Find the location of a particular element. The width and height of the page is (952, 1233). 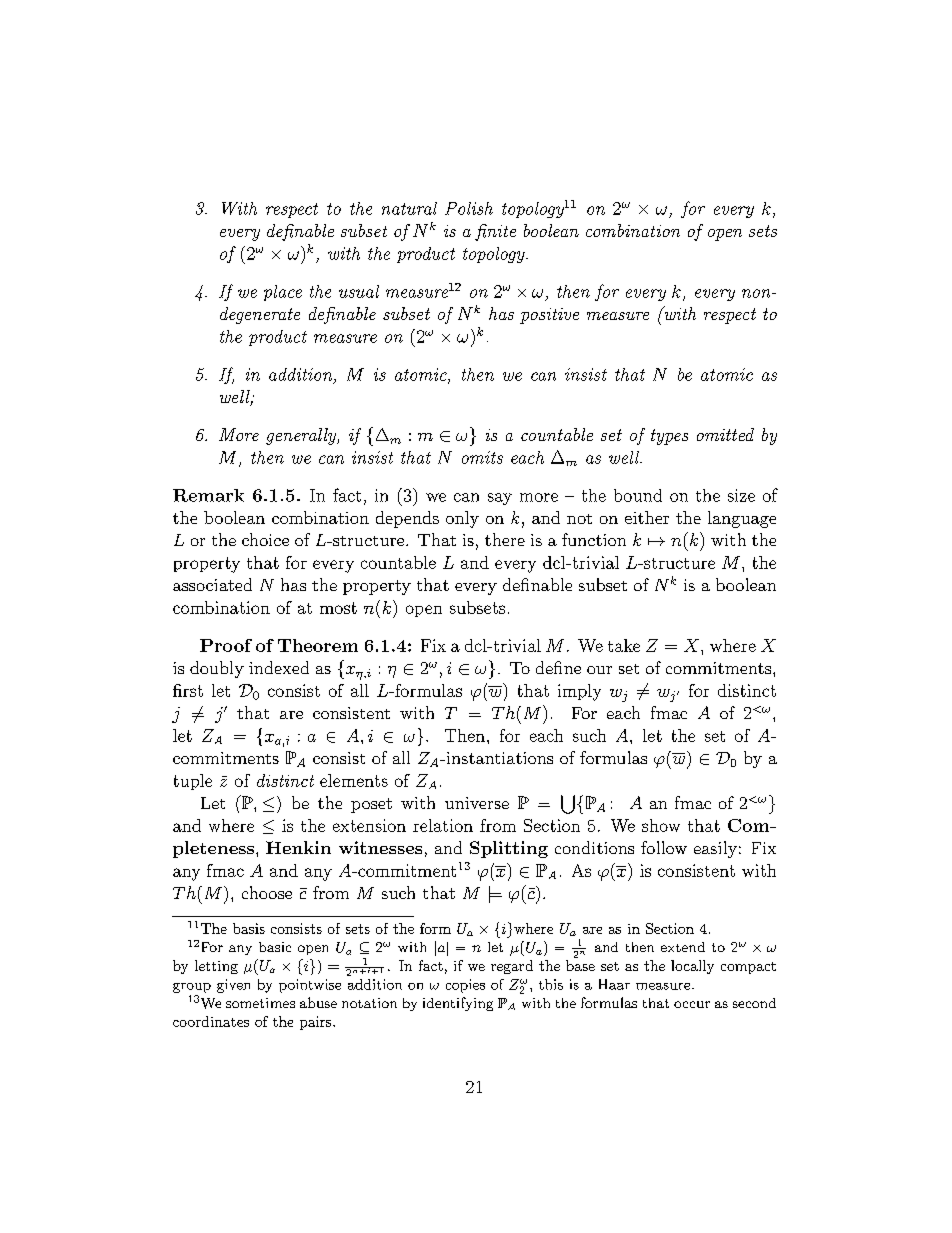

occur is located at coordinates (692, 1004).
